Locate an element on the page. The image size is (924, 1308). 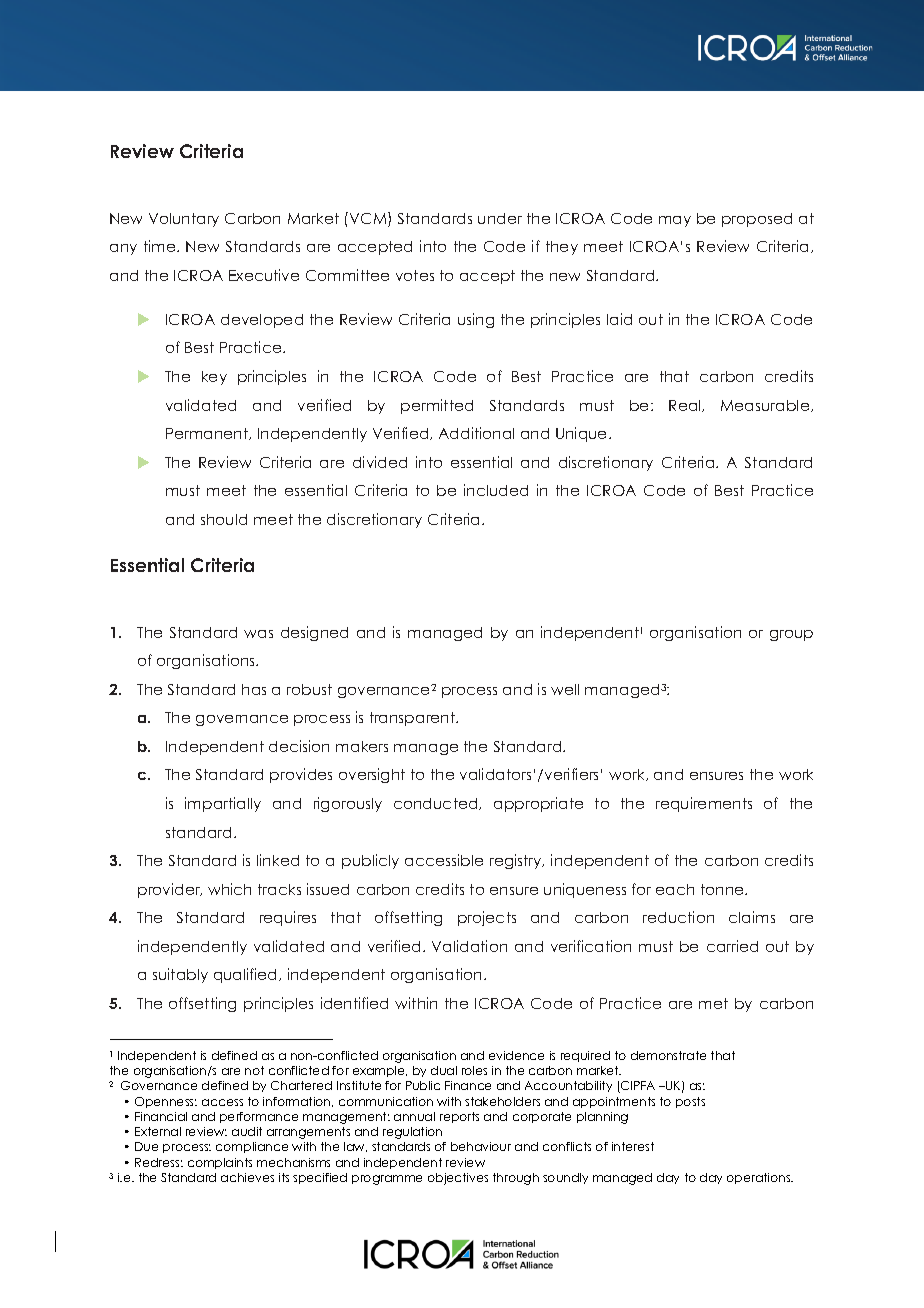
complaints is located at coordinates (220, 1163).
